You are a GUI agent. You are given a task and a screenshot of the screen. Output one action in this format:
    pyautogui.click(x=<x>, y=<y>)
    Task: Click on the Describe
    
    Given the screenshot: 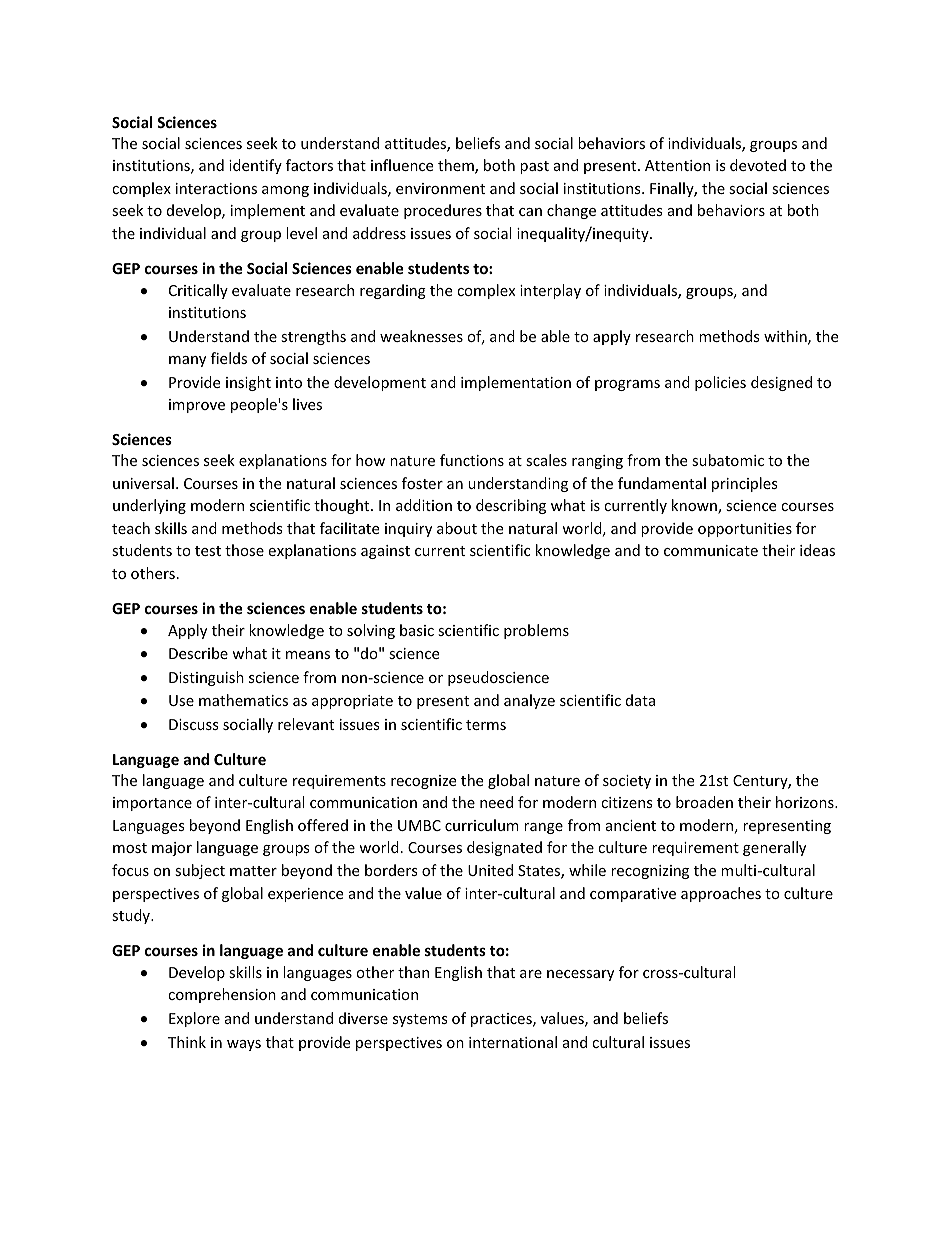 What is the action you would take?
    pyautogui.click(x=198, y=653)
